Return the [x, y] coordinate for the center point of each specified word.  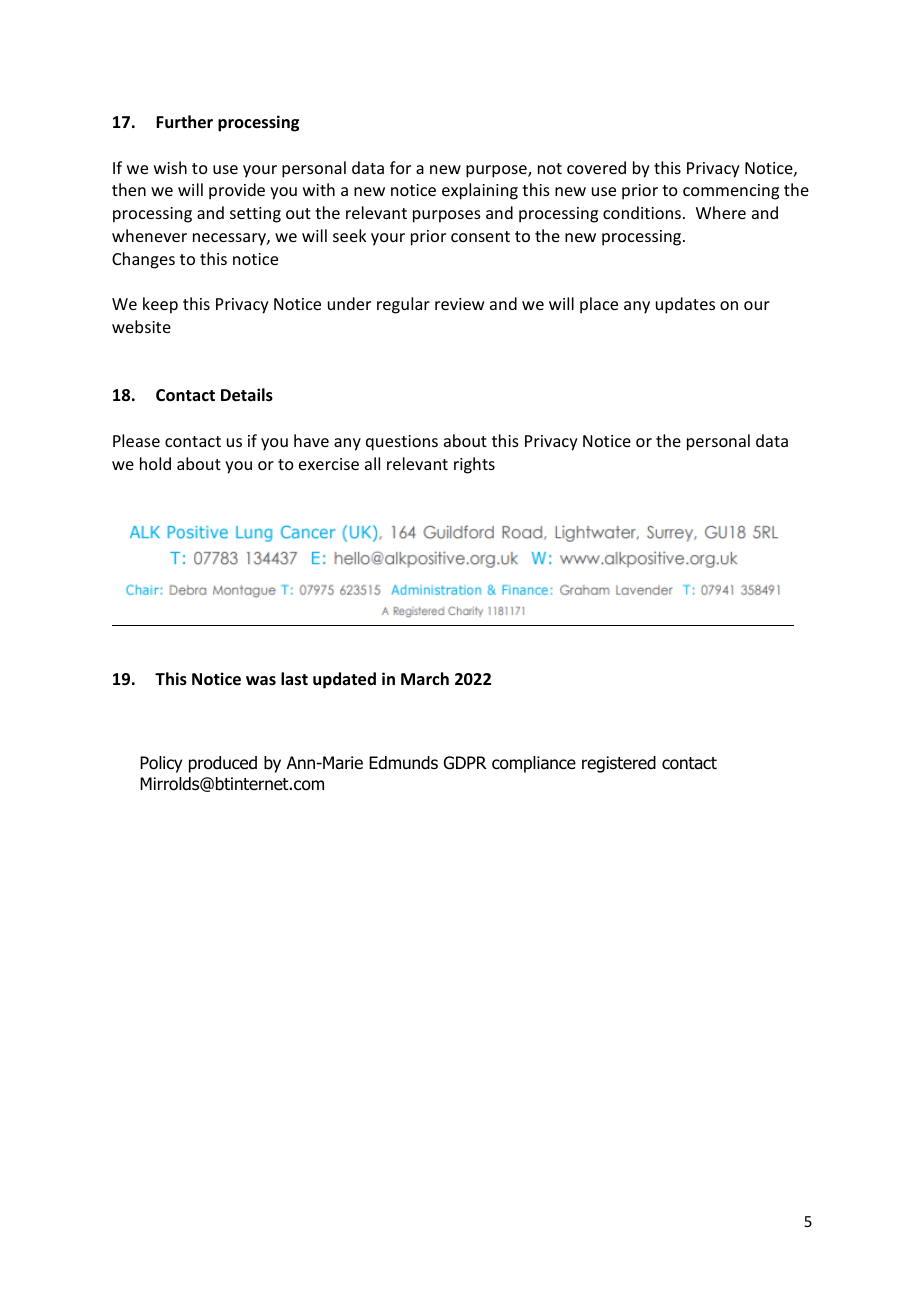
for [400, 167]
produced [223, 764]
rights [474, 465]
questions [402, 443]
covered [596, 167]
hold [155, 463]
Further [184, 122]
